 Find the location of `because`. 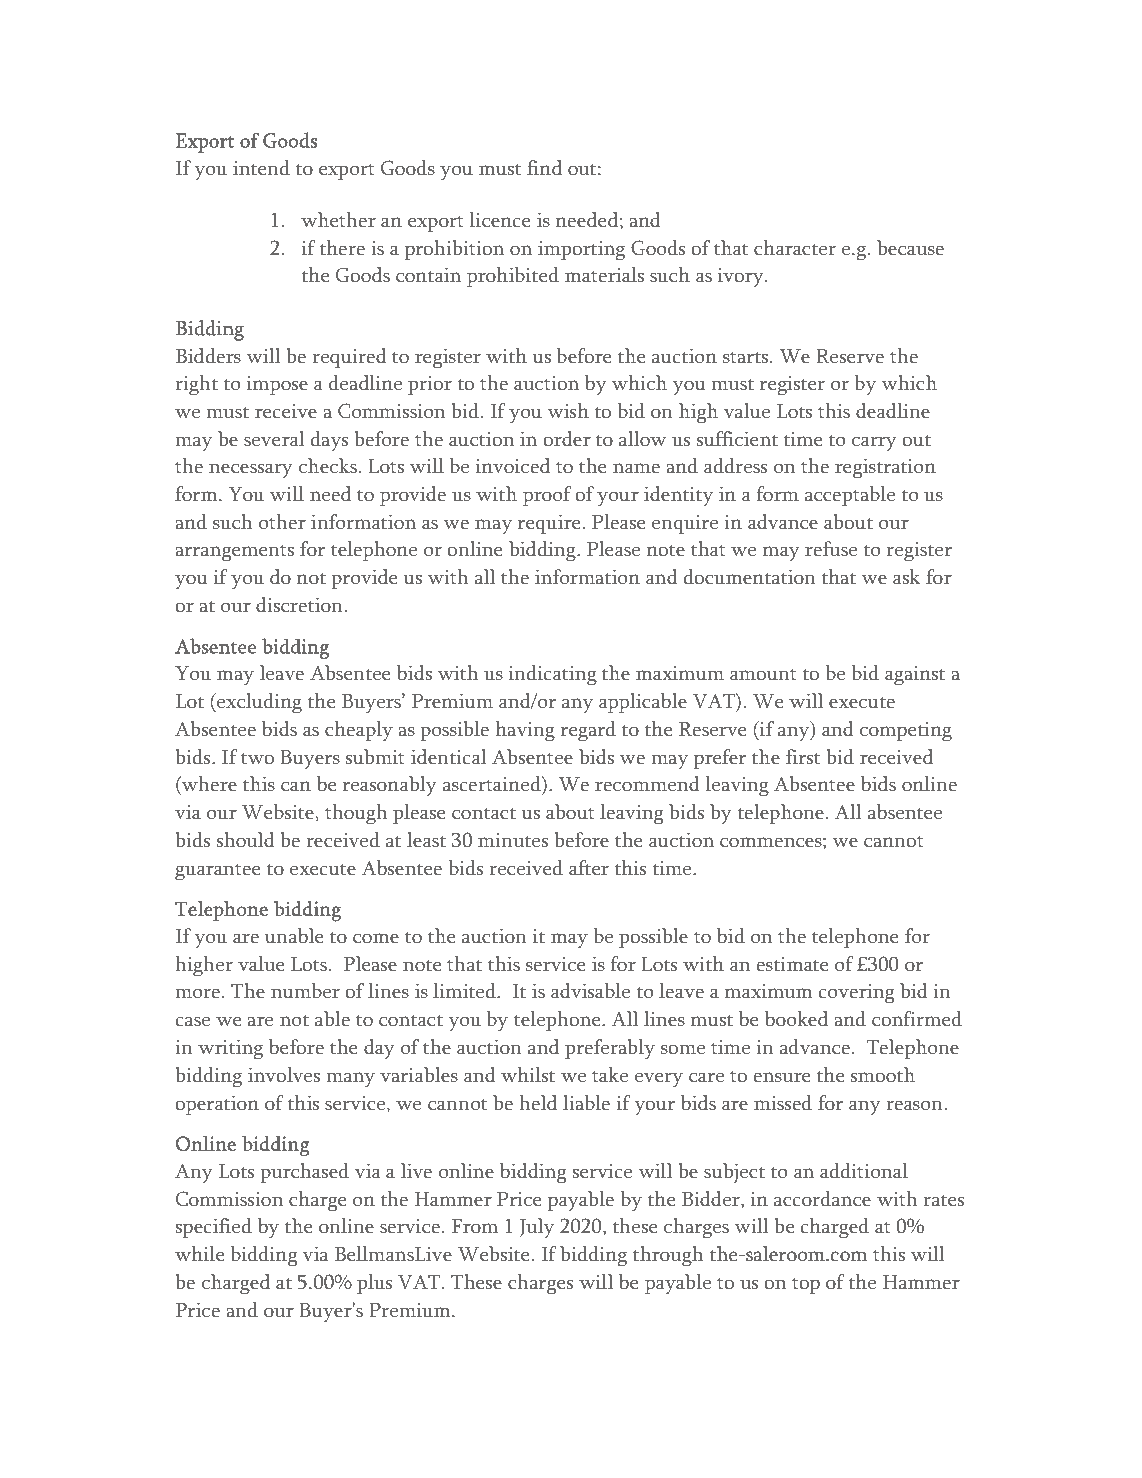

because is located at coordinates (910, 248).
